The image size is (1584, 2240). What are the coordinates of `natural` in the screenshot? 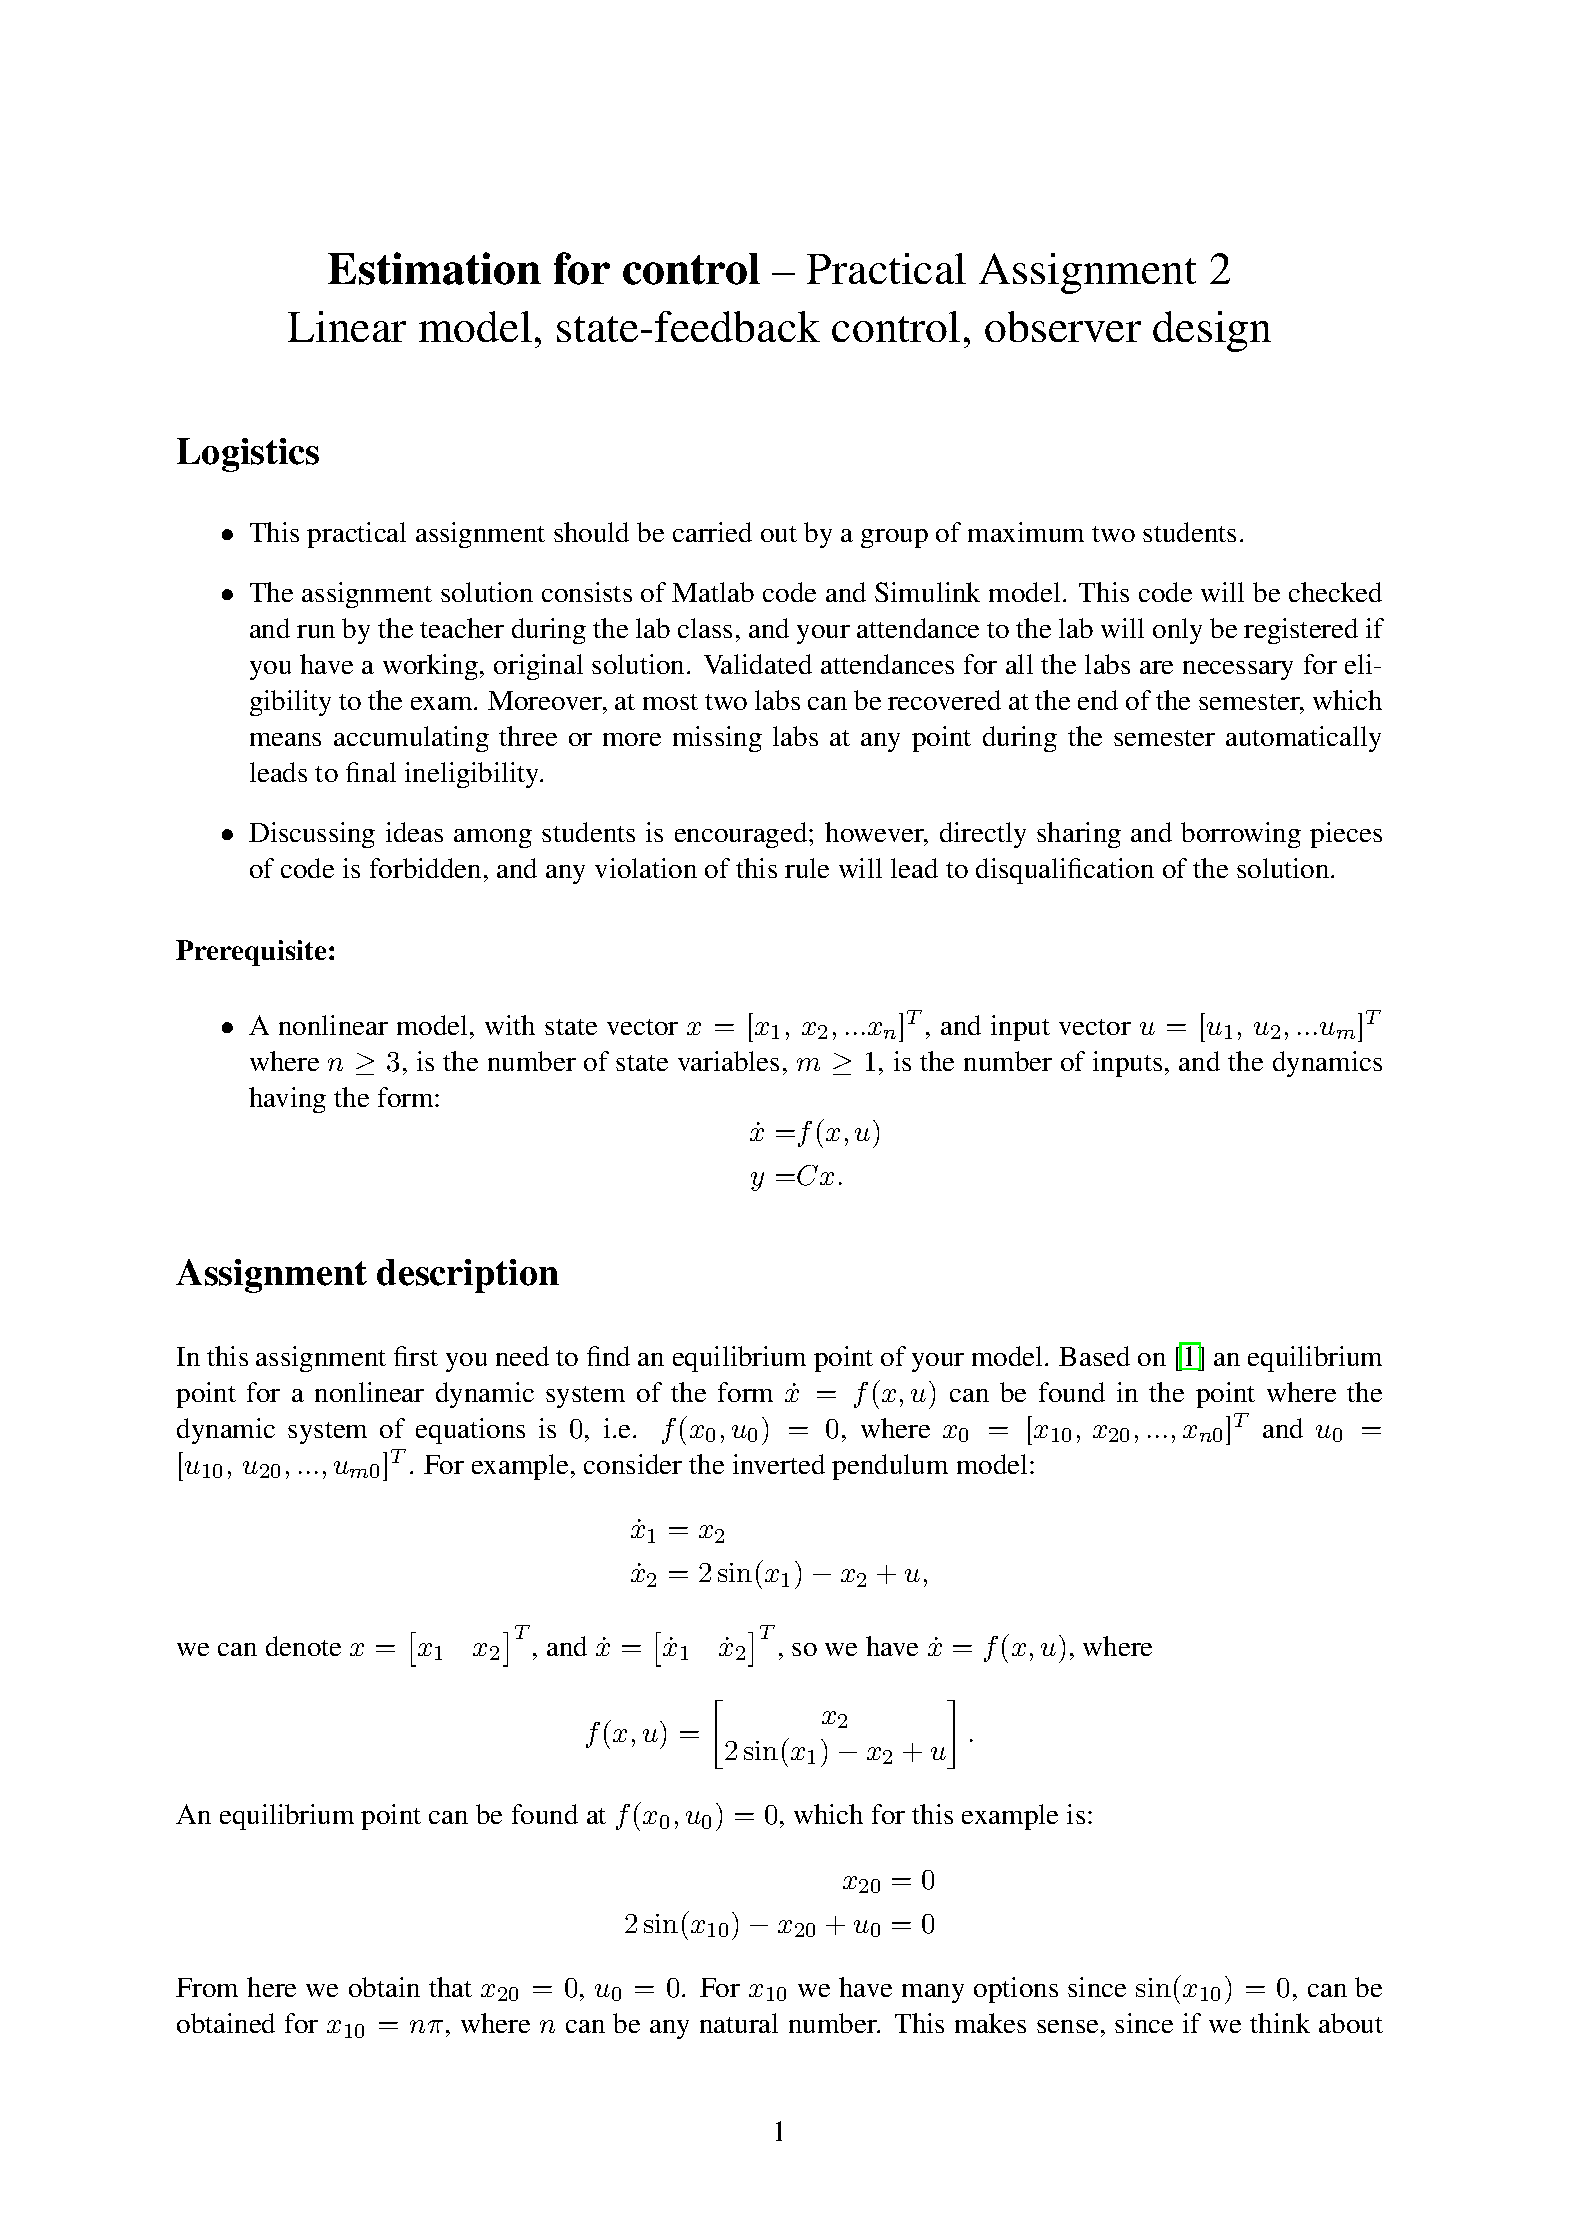 It's located at (739, 2023).
